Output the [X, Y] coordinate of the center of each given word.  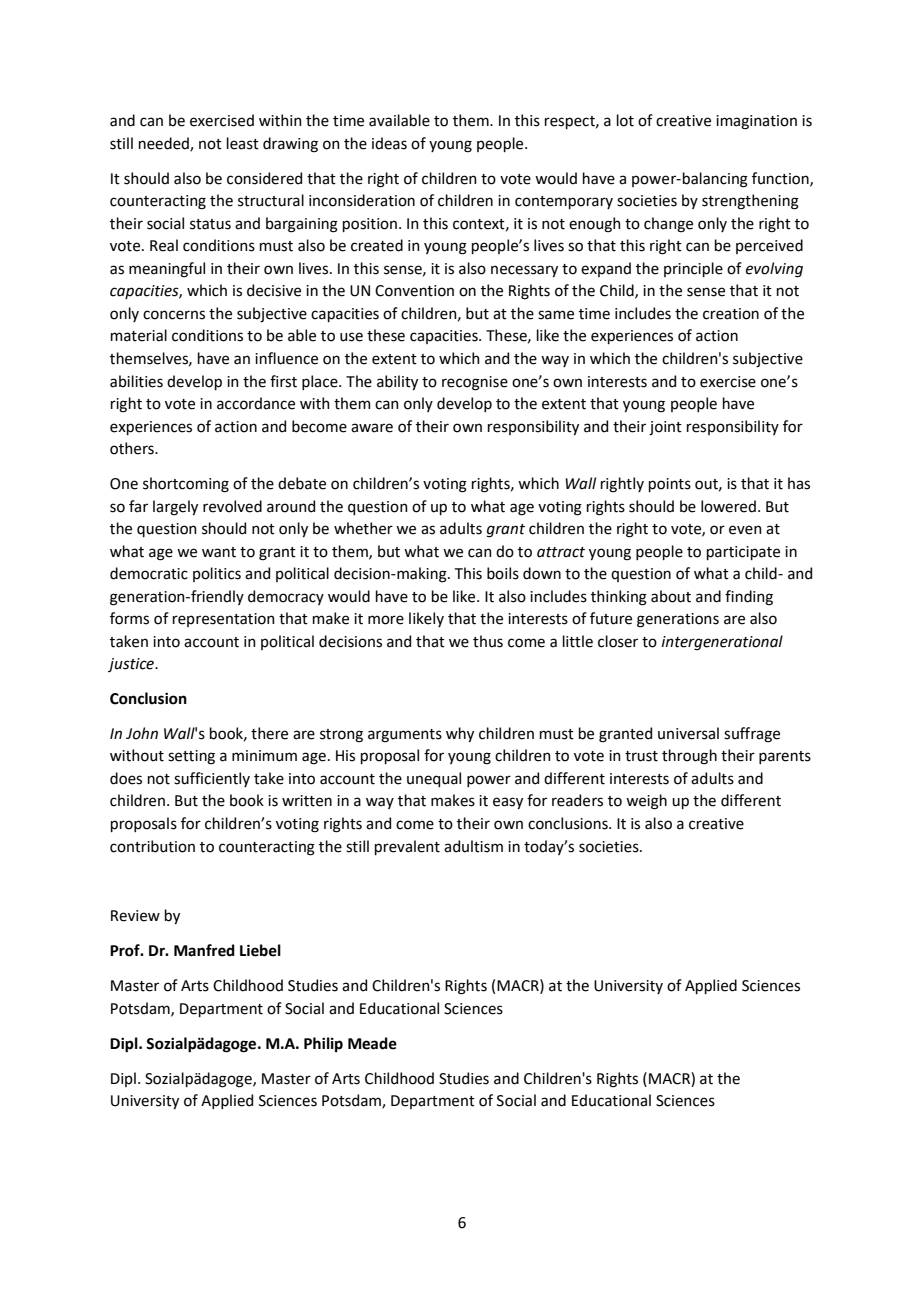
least [243, 143]
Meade [372, 1043]
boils [503, 573]
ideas [389, 143]
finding [749, 598]
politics [217, 574]
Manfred [204, 950]
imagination [756, 122]
